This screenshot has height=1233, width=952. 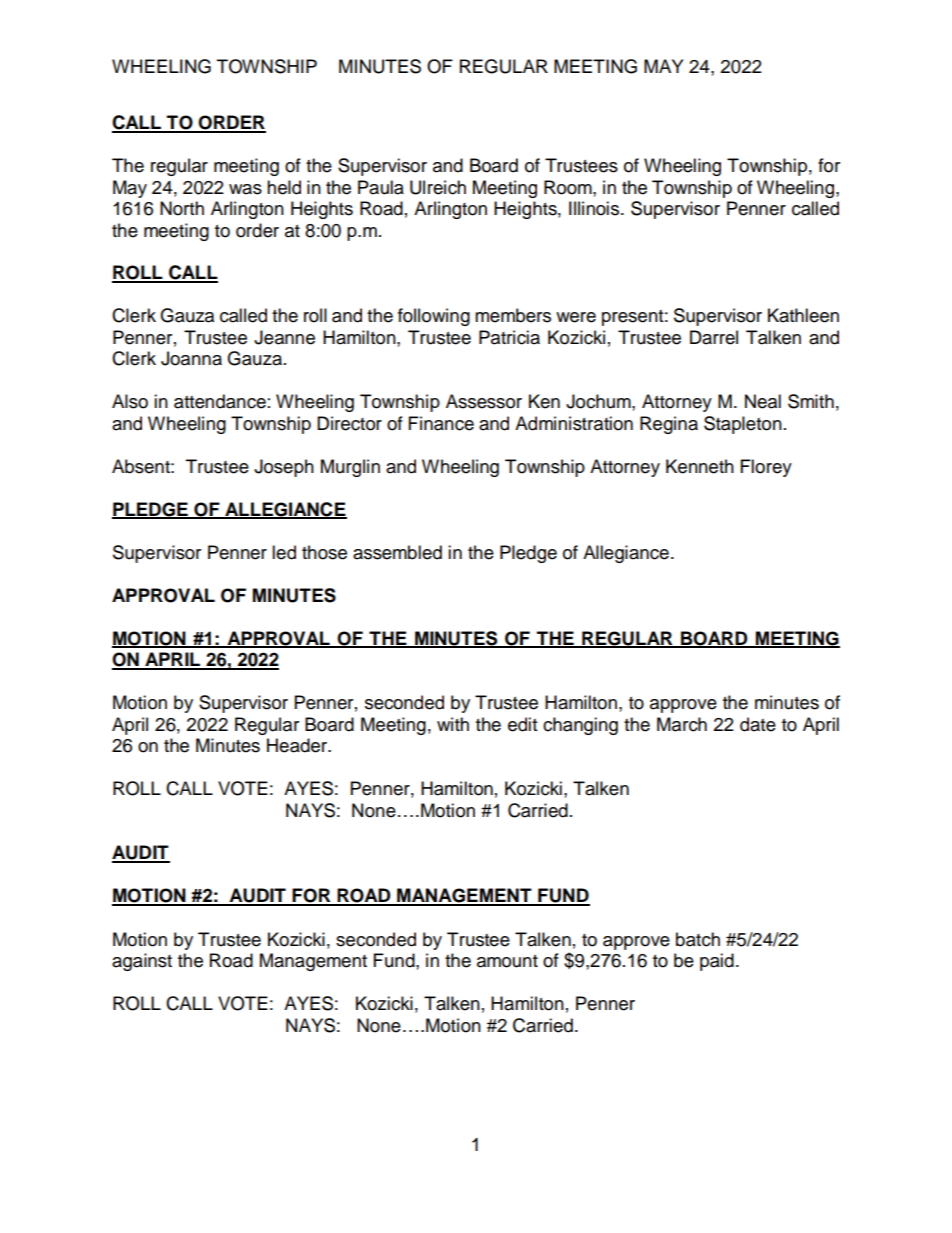 I want to click on amount, so click(x=507, y=961).
